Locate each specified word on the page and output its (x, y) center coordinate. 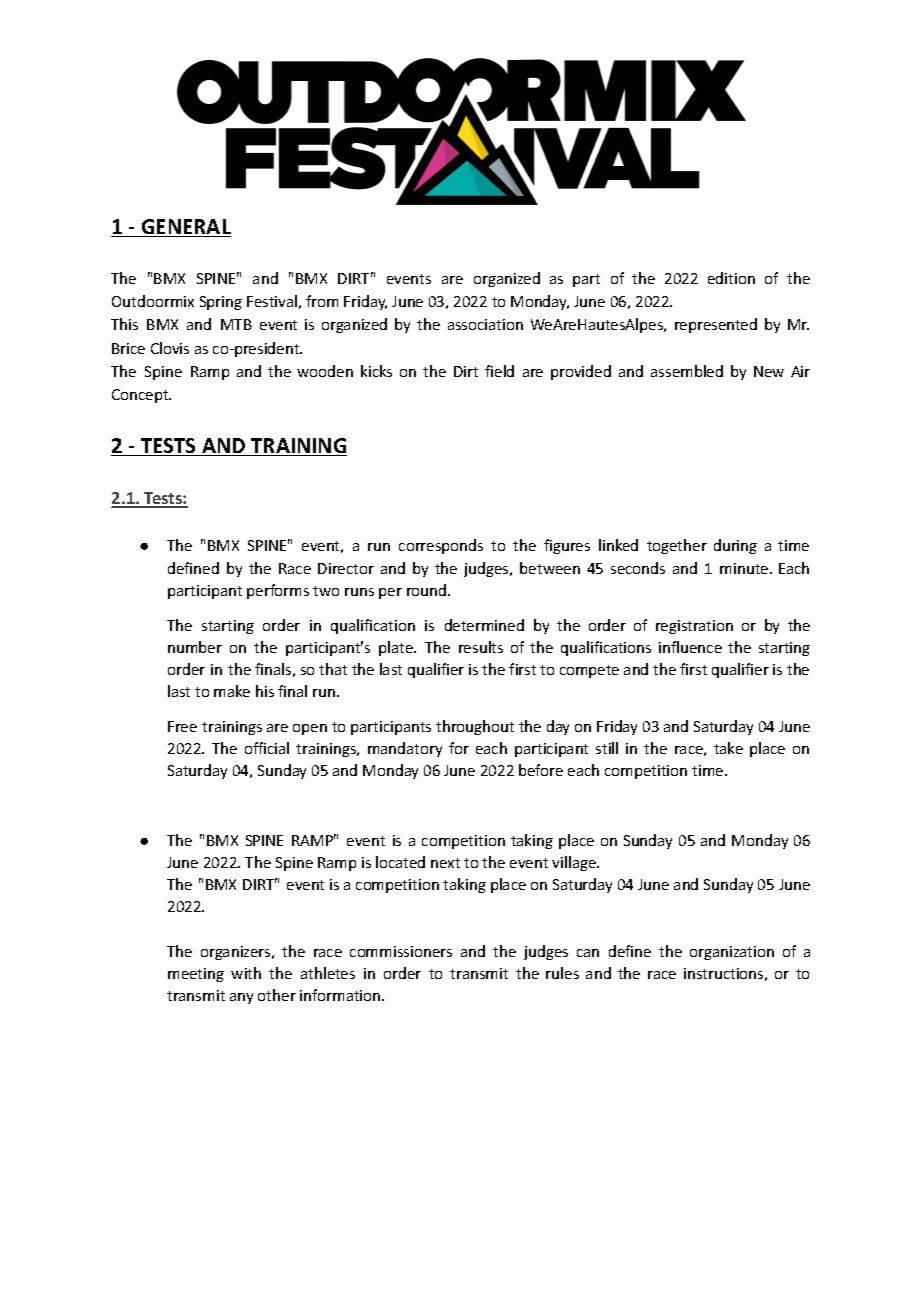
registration (694, 627)
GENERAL (185, 228)
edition (731, 278)
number (195, 647)
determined (484, 625)
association (485, 324)
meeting (196, 975)
